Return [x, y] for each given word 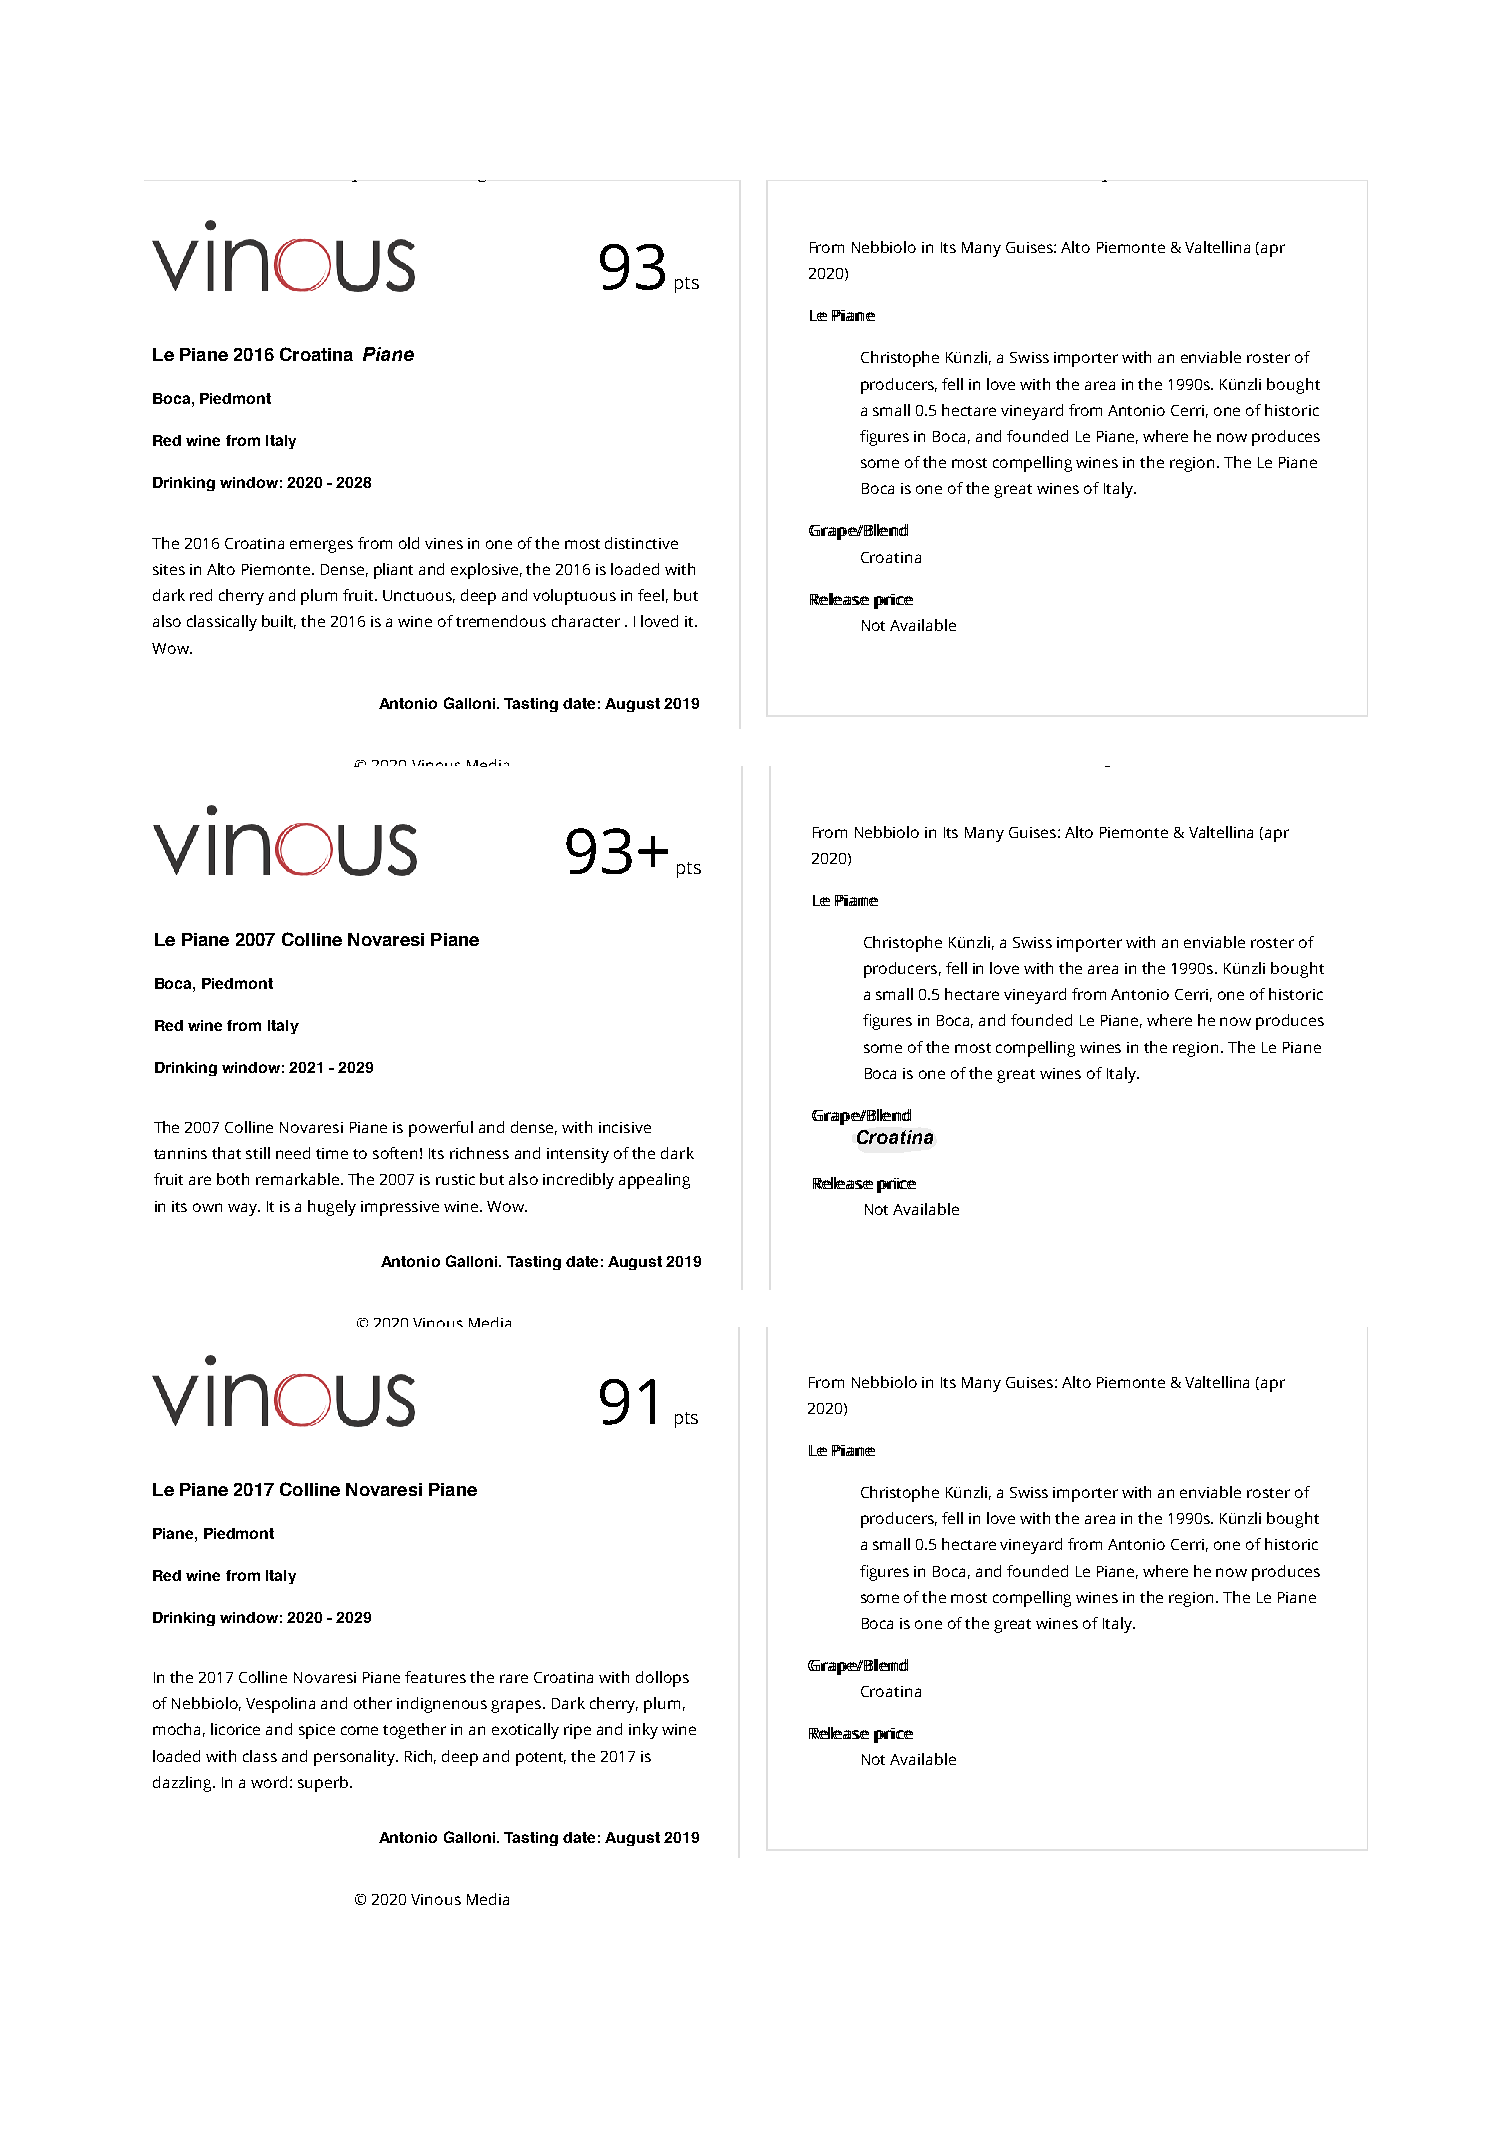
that [226, 1153]
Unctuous [419, 596]
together [414, 1731]
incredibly [578, 1181]
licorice [235, 1729]
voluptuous [574, 597]
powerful [441, 1129]
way [244, 1209]
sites [169, 569]
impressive [400, 1208]
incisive [625, 1127]
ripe [577, 1731]
